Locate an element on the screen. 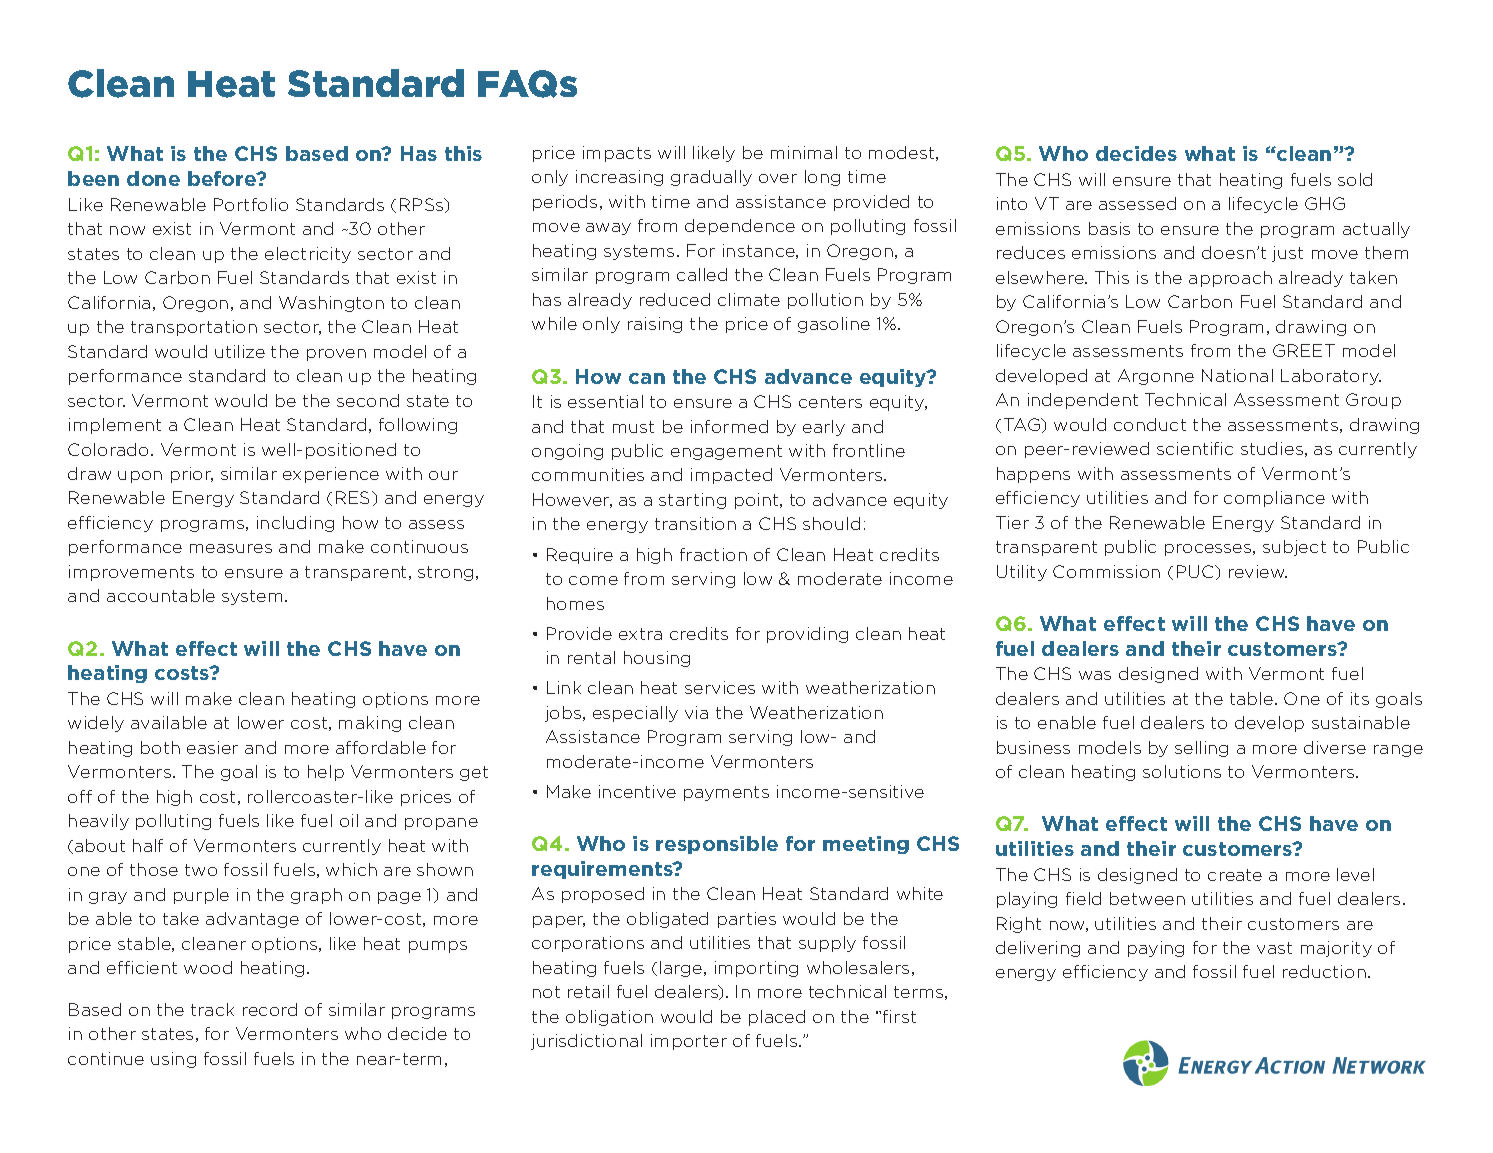 The image size is (1493, 1153). GHG is located at coordinates (1325, 203).
